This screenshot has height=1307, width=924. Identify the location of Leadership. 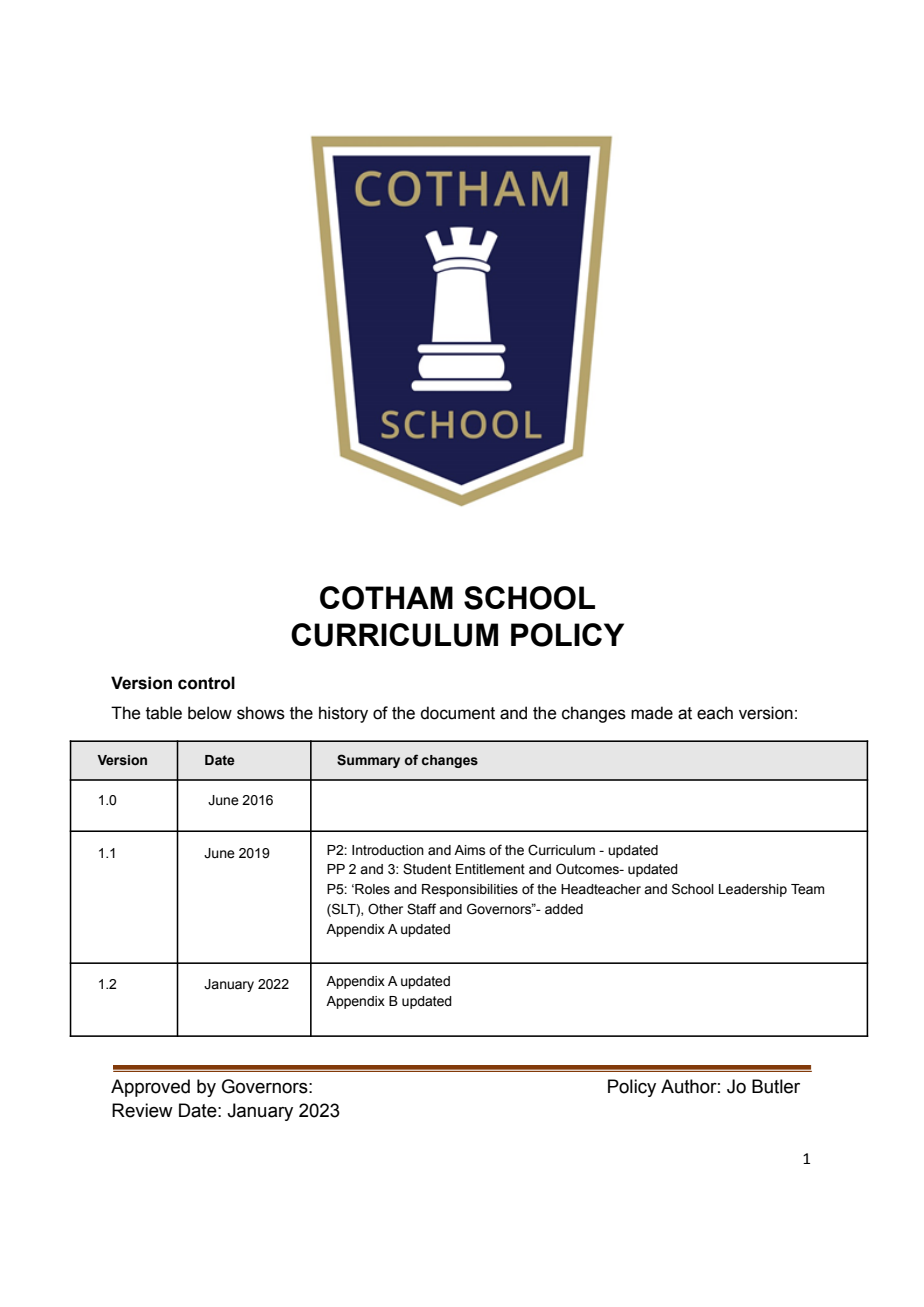
(753, 890).
